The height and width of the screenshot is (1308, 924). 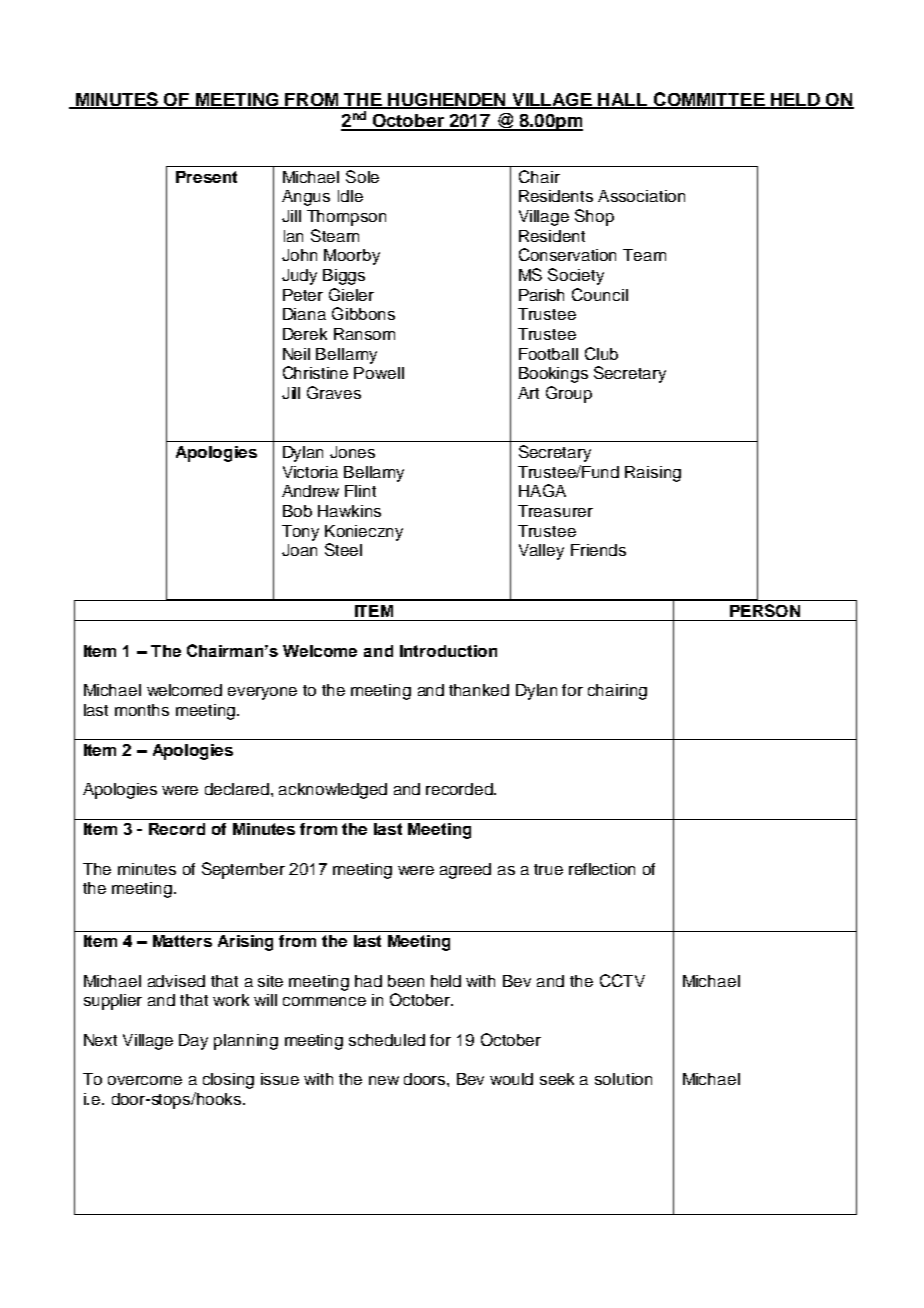 I want to click on reflection, so click(x=602, y=869).
